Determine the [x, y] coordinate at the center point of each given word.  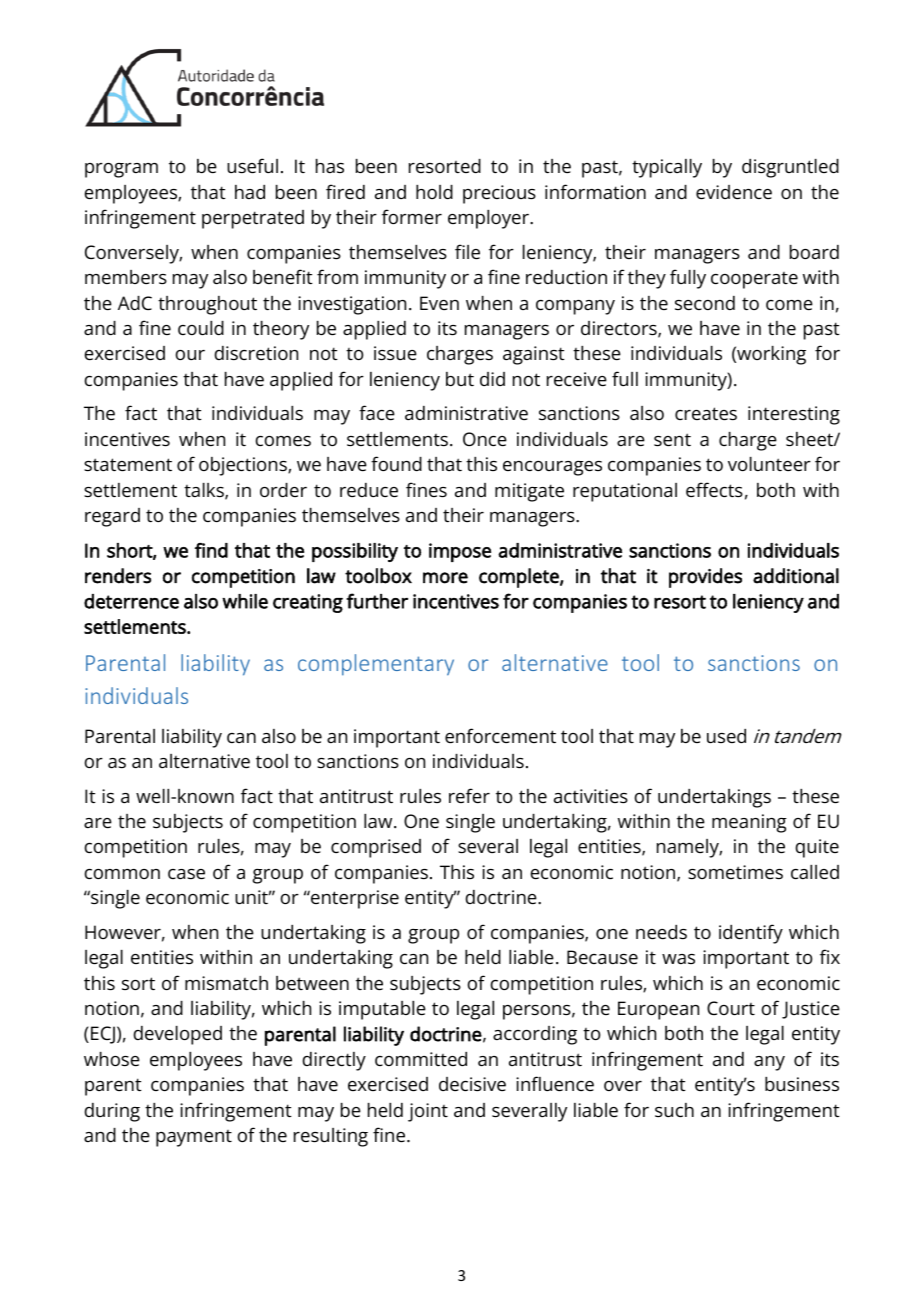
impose [460, 552]
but [460, 379]
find [211, 550]
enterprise [354, 899]
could [201, 328]
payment [194, 1138]
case [186, 874]
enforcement [500, 735]
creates [706, 413]
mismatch [226, 983]
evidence [734, 192]
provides [705, 578]
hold [434, 192]
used [726, 736]
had [250, 192]
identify [751, 934]
